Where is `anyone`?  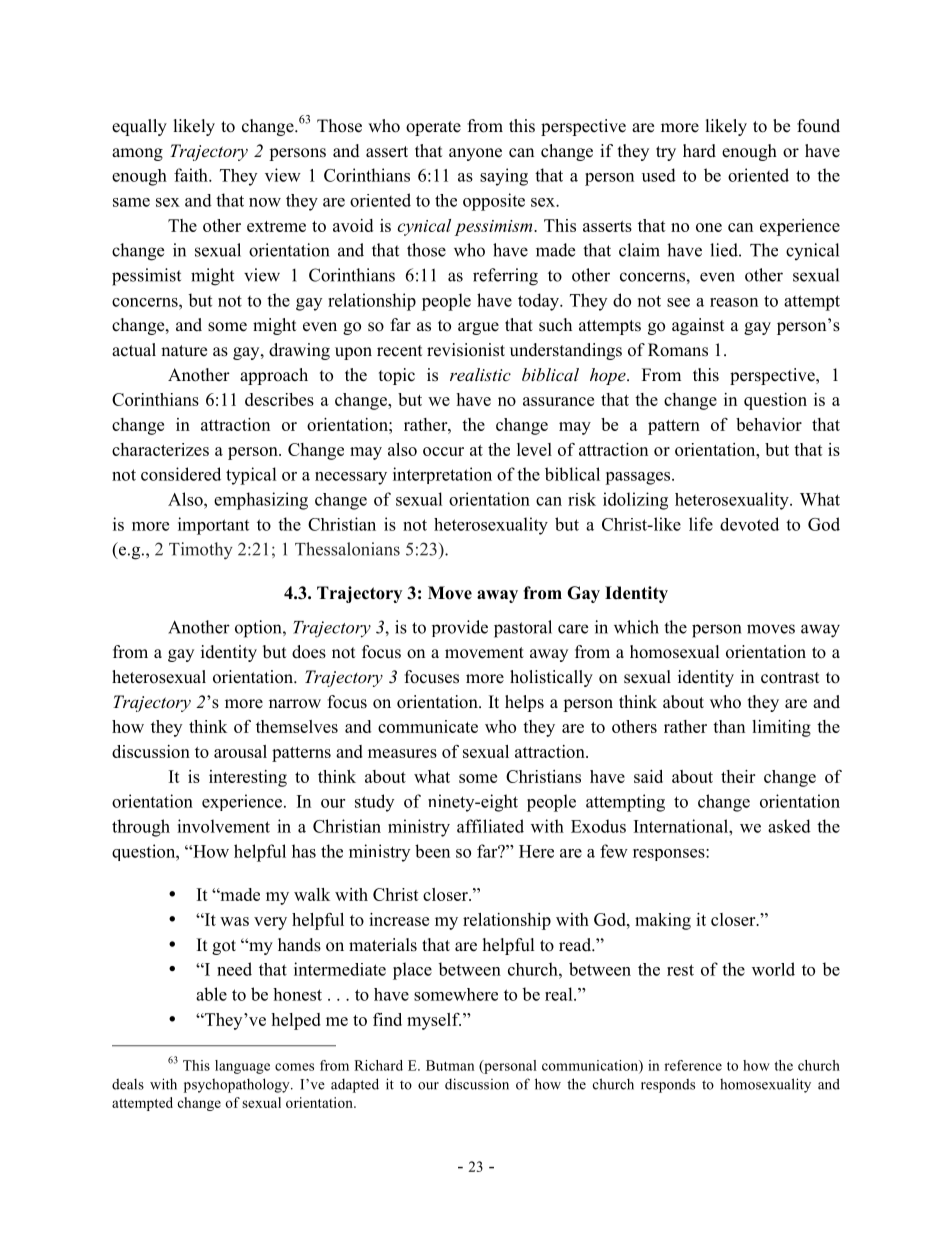 anyone is located at coordinates (475, 154).
